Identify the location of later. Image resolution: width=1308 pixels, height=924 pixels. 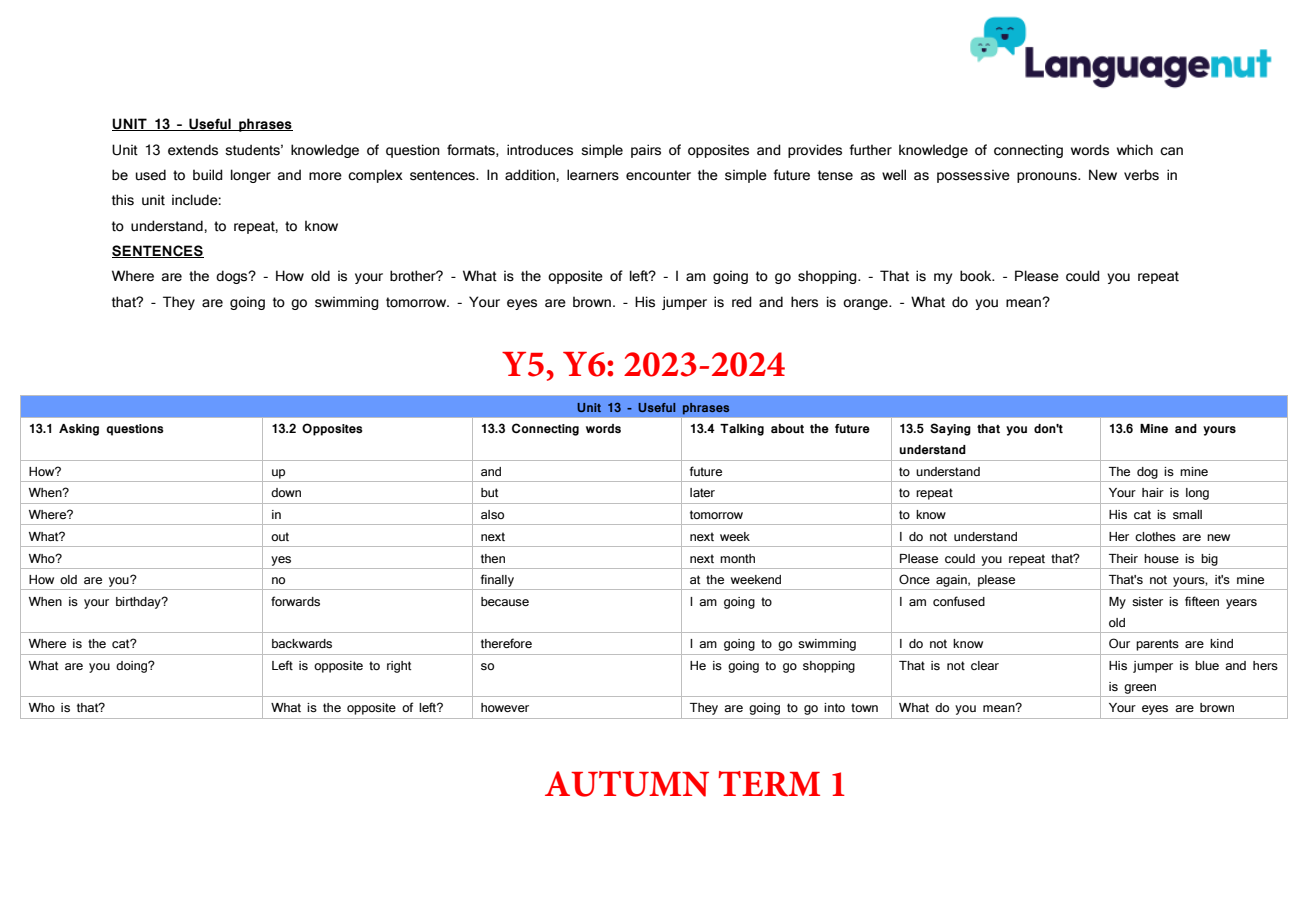
(702, 492).
